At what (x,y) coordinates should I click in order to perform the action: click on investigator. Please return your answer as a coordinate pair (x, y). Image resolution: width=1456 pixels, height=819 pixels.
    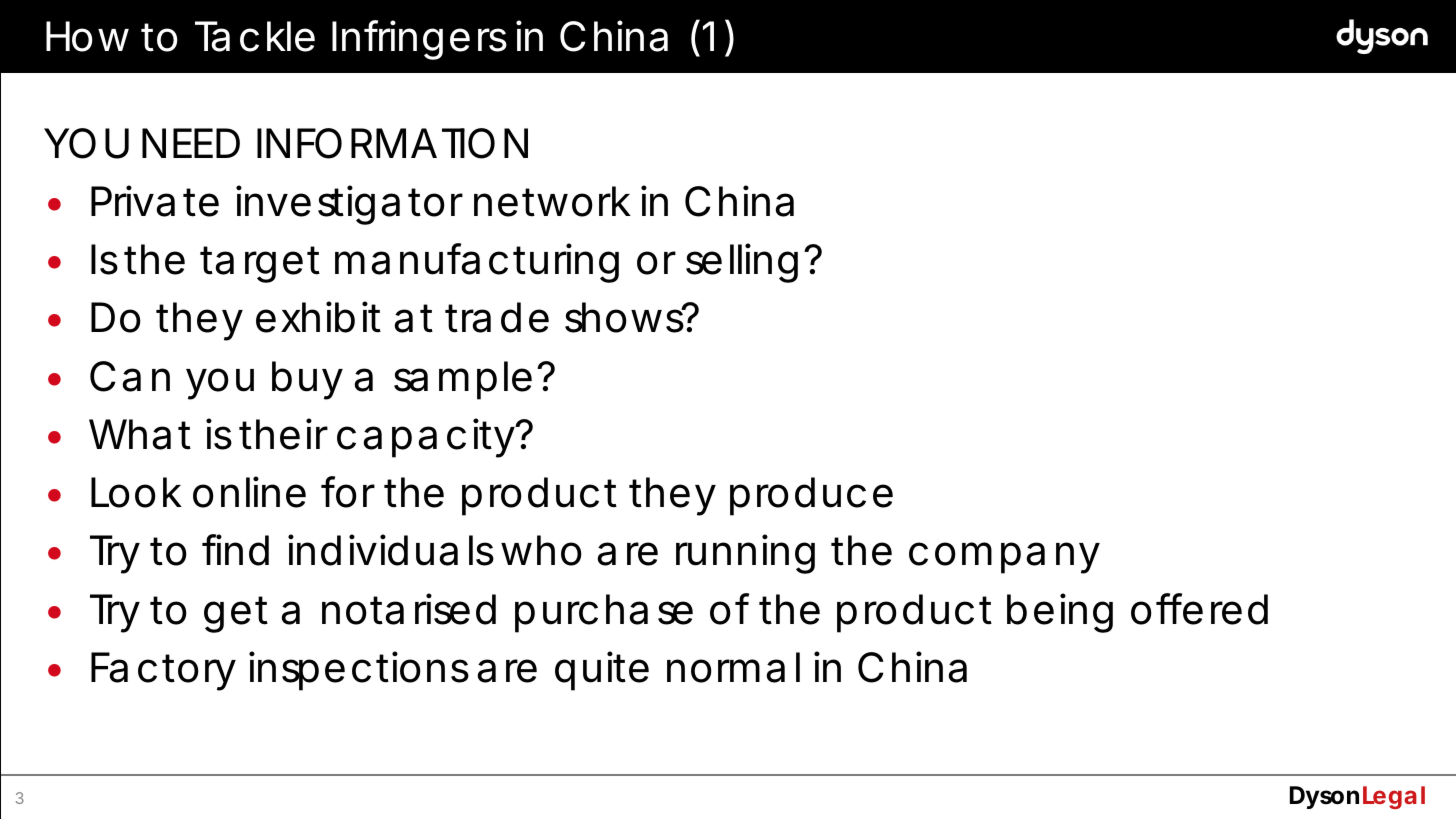
    Looking at the image, I should click on (349, 205).
